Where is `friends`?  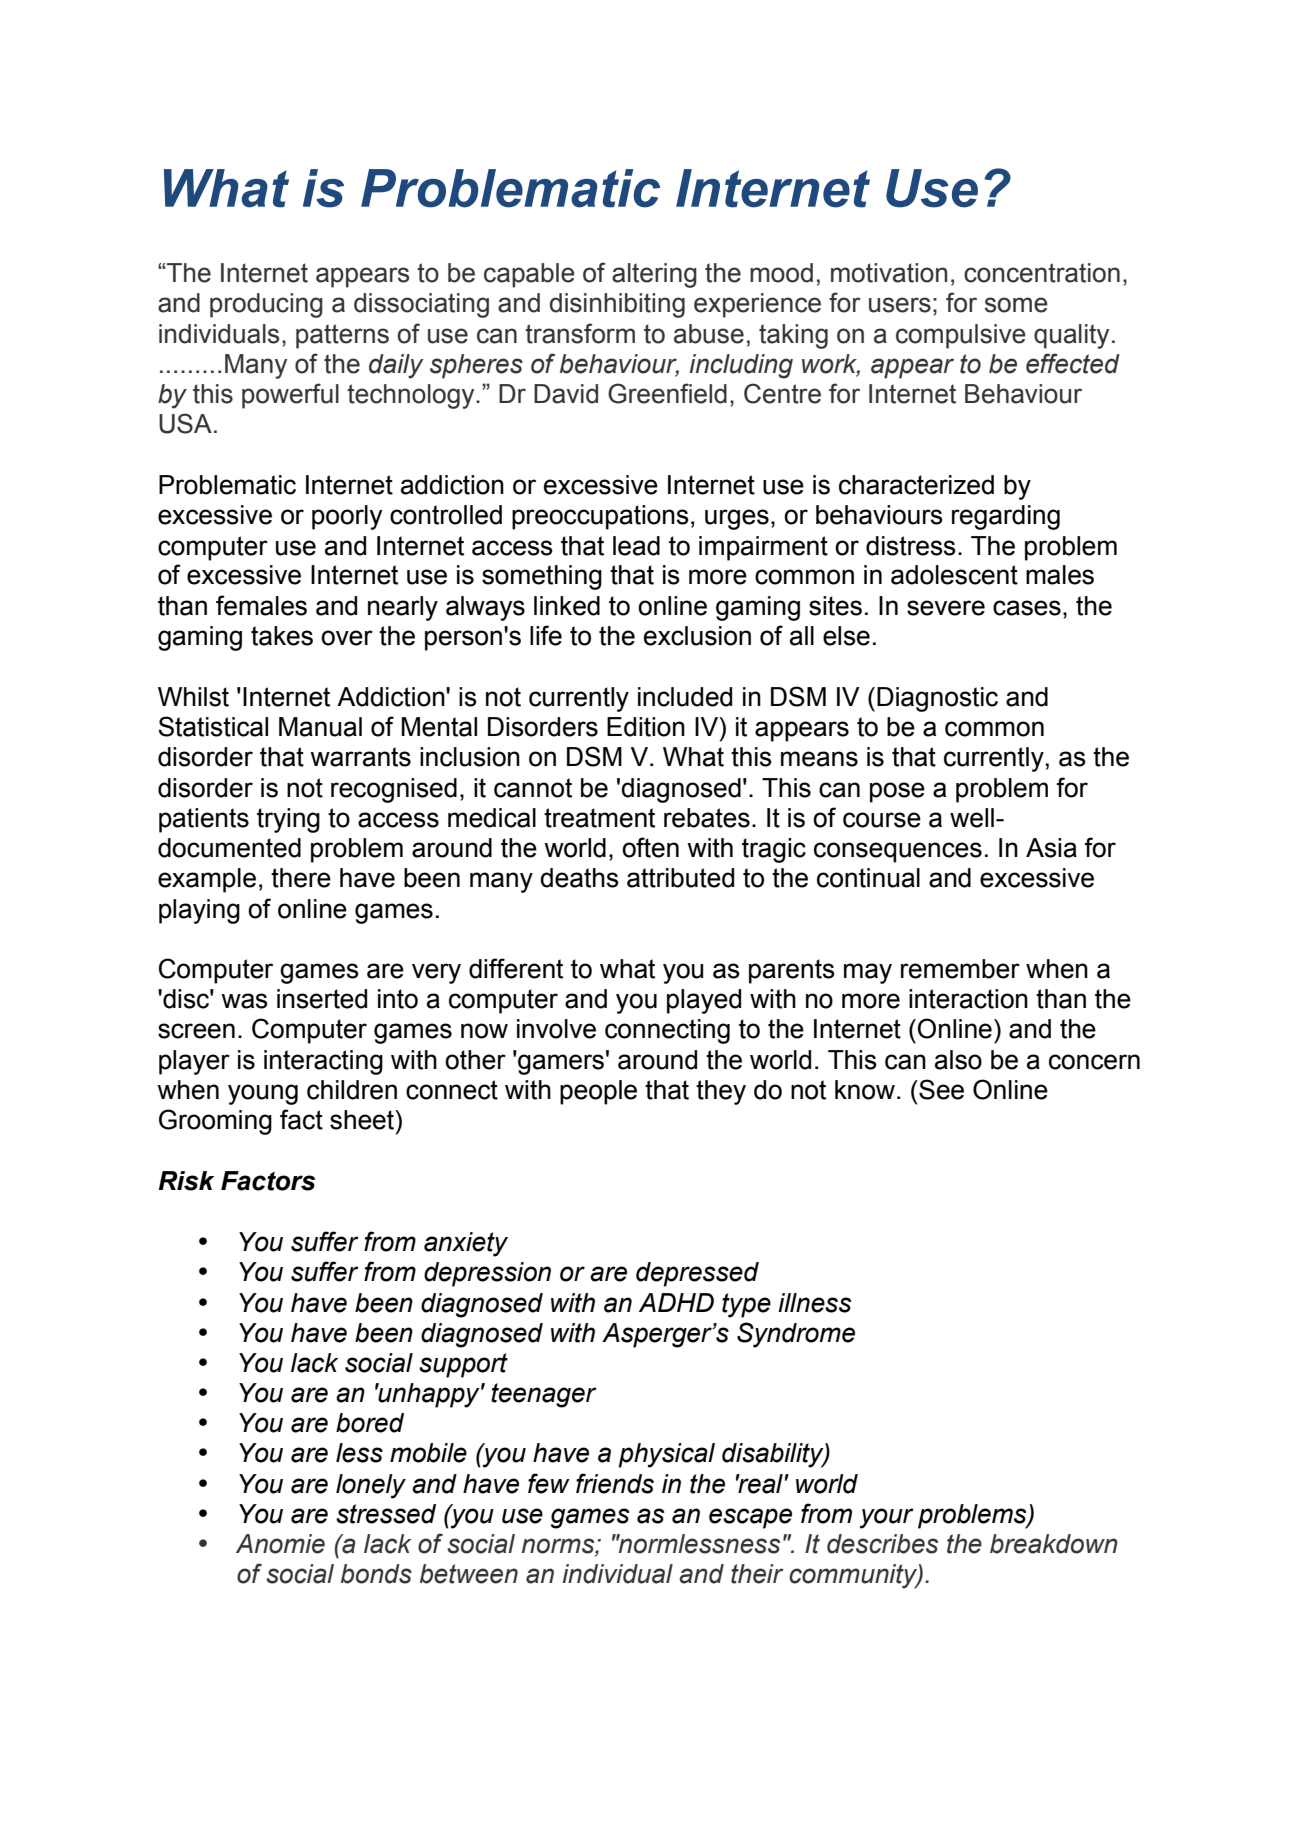
friends is located at coordinates (615, 1483).
